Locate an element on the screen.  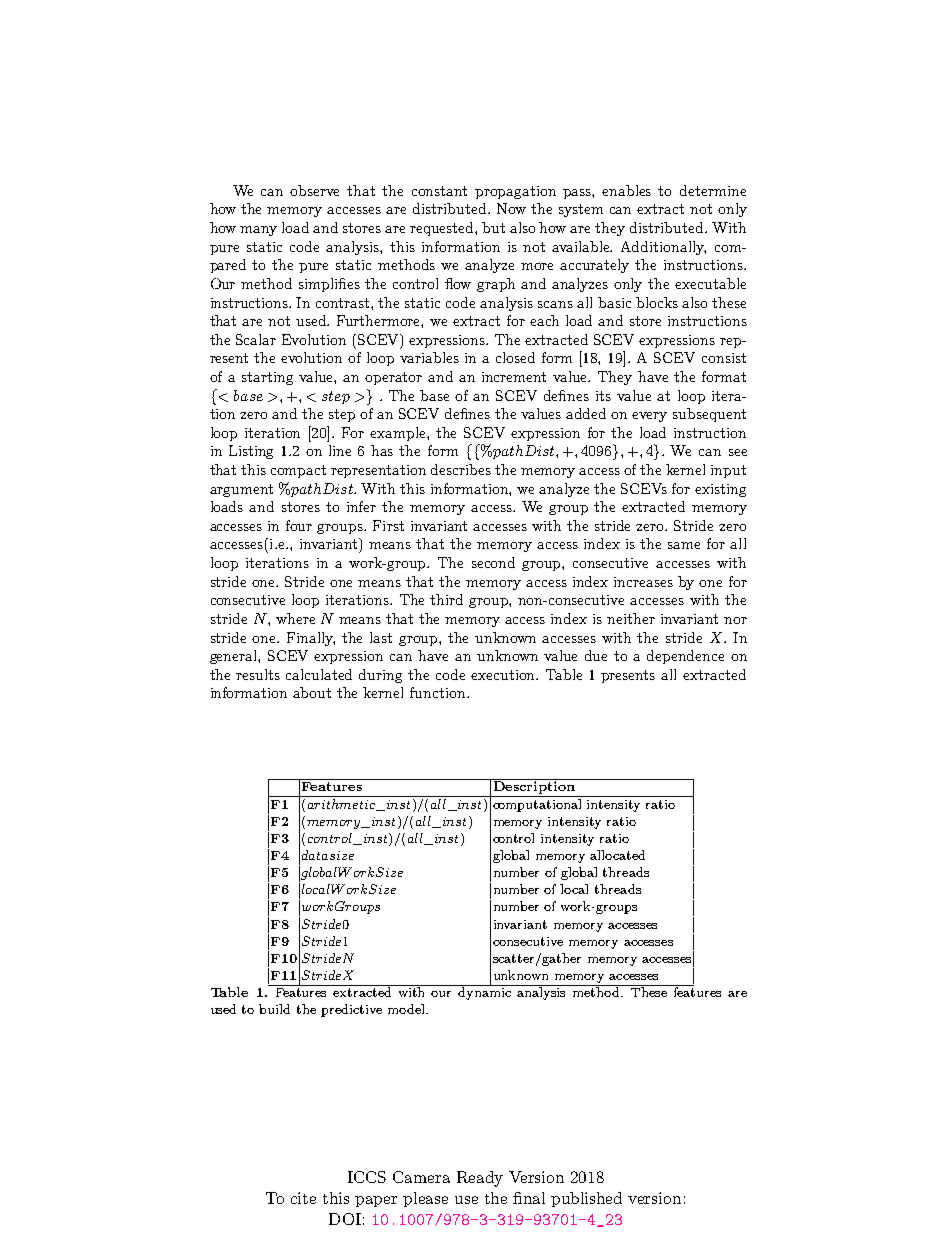
cite is located at coordinates (303, 1198).
